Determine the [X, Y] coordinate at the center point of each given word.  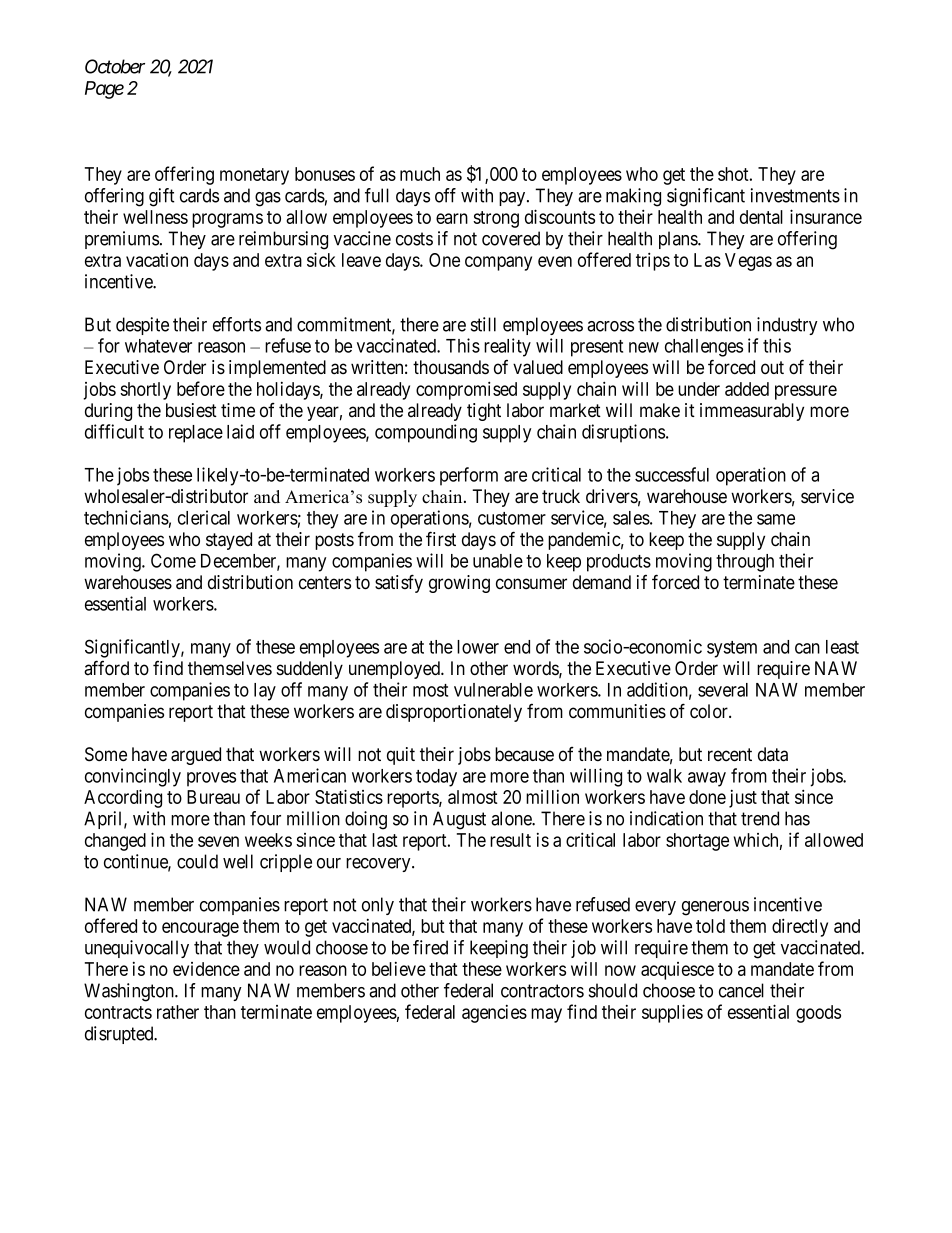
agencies [494, 1014]
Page [104, 90]
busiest [191, 410]
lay [265, 692]
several [723, 690]
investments [795, 195]
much [420, 174]
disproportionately [454, 713]
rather [178, 1012]
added [747, 389]
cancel [741, 990]
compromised [466, 390]
